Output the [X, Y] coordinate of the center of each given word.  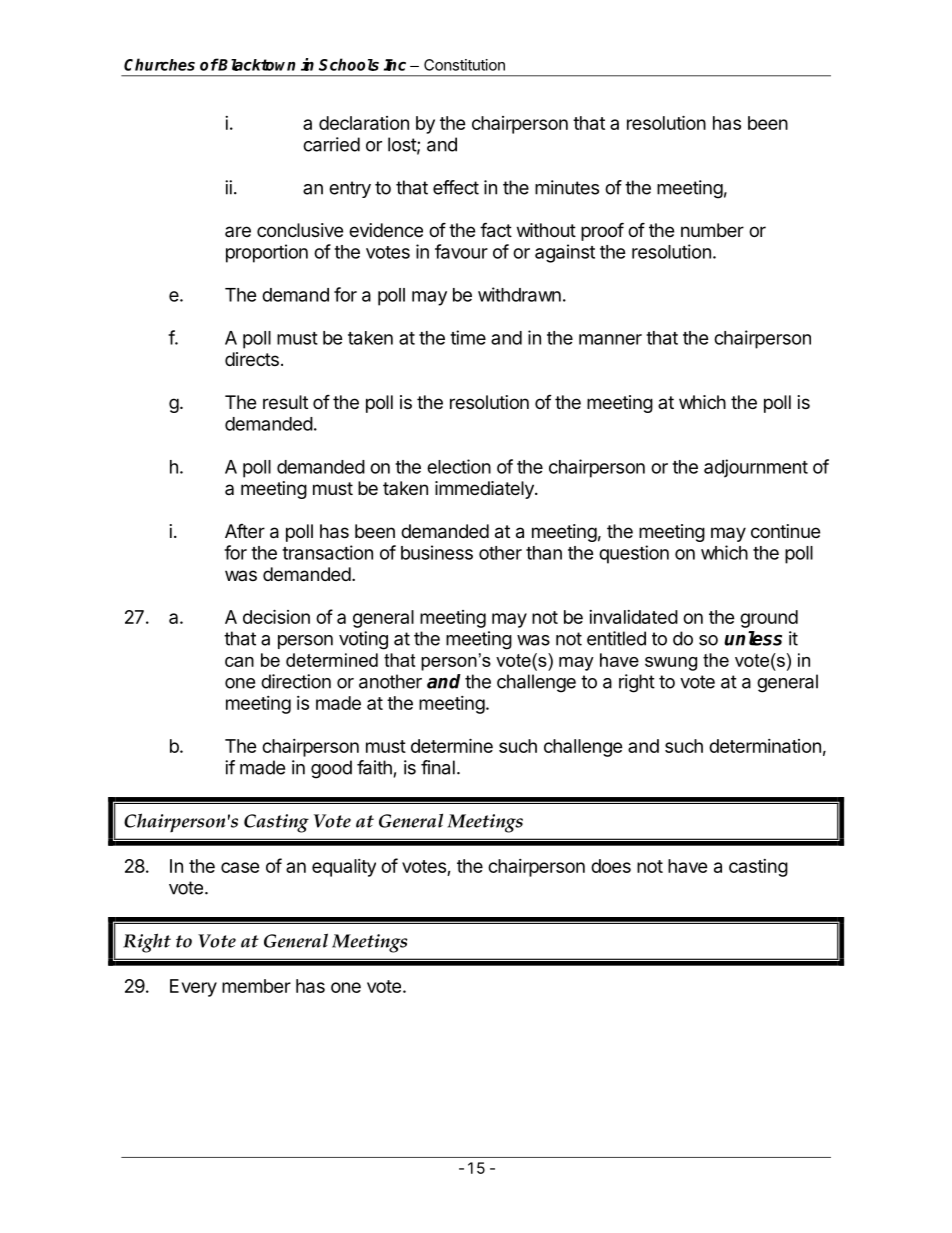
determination [765, 746]
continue [785, 531]
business [437, 552]
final [438, 767]
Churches [159, 64]
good [331, 769]
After [245, 531]
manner [610, 339]
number [712, 230]
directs [252, 359]
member [256, 986]
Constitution [464, 65]
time [468, 337]
